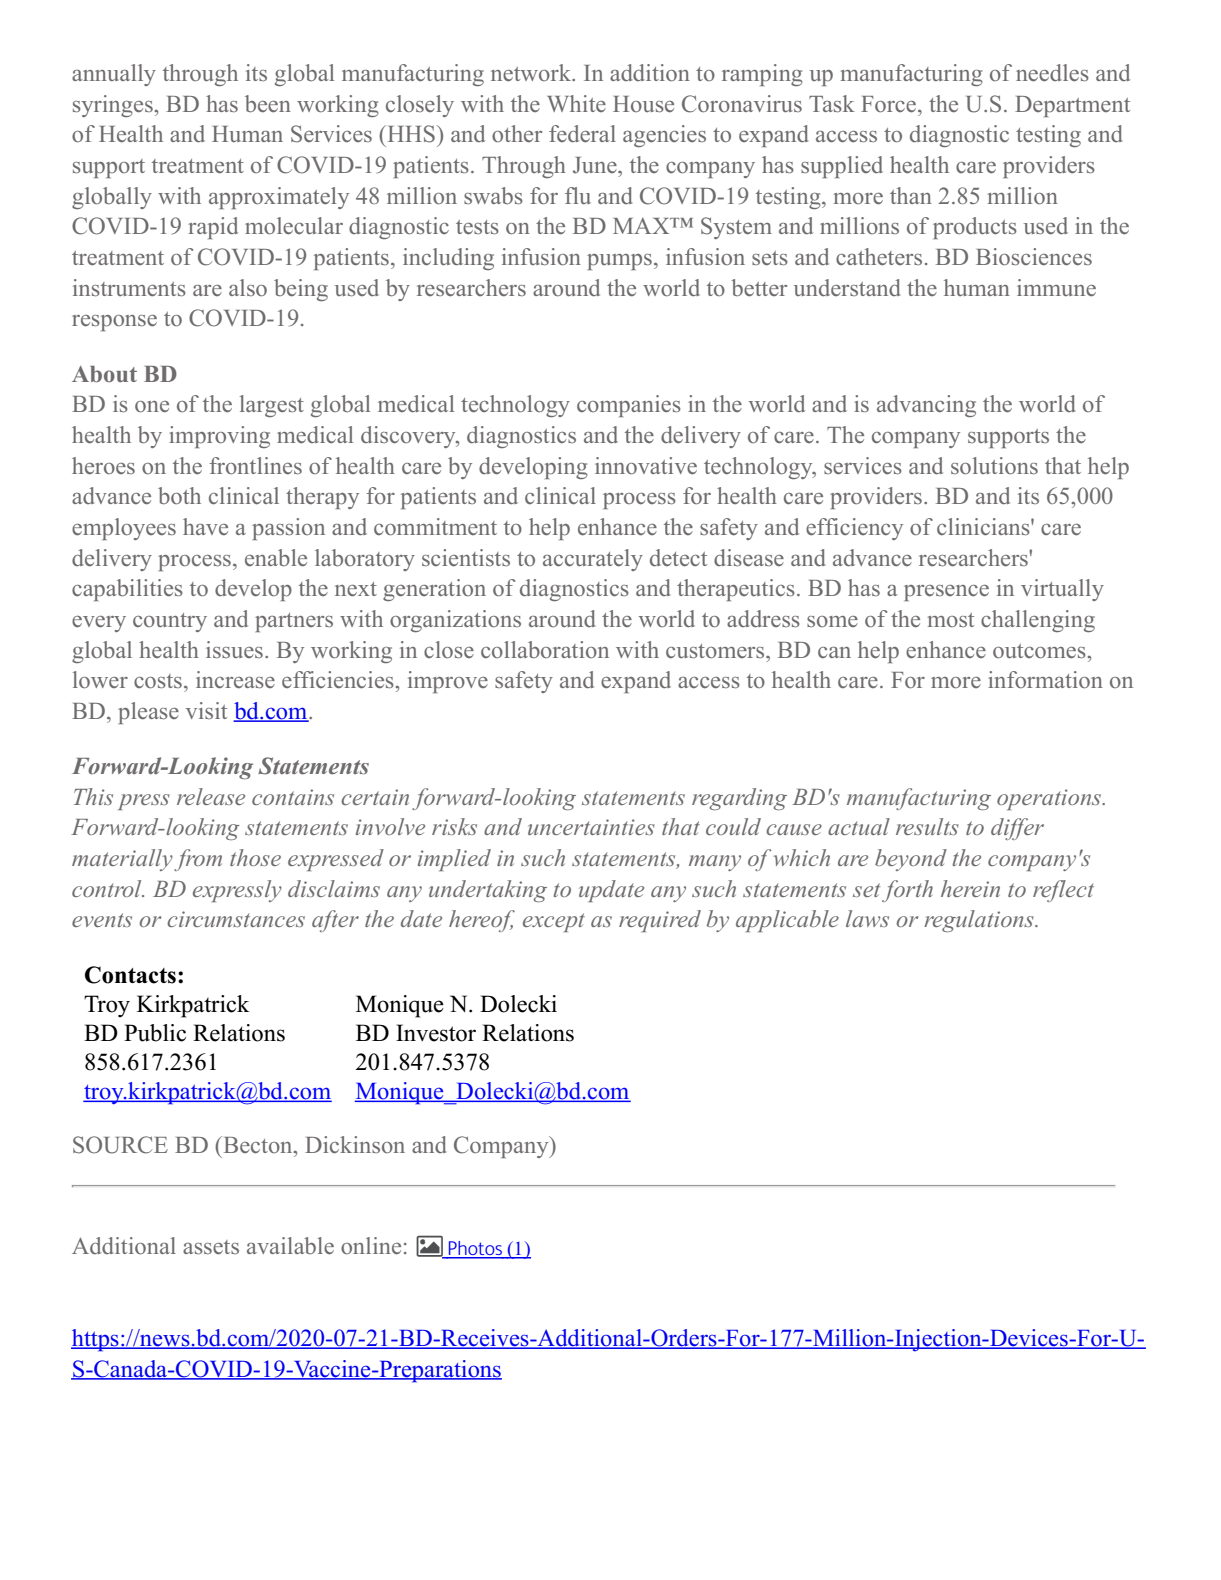 The image size is (1221, 1580). What do you see at coordinates (545, 649) in the image?
I see `collaboration` at bounding box center [545, 649].
